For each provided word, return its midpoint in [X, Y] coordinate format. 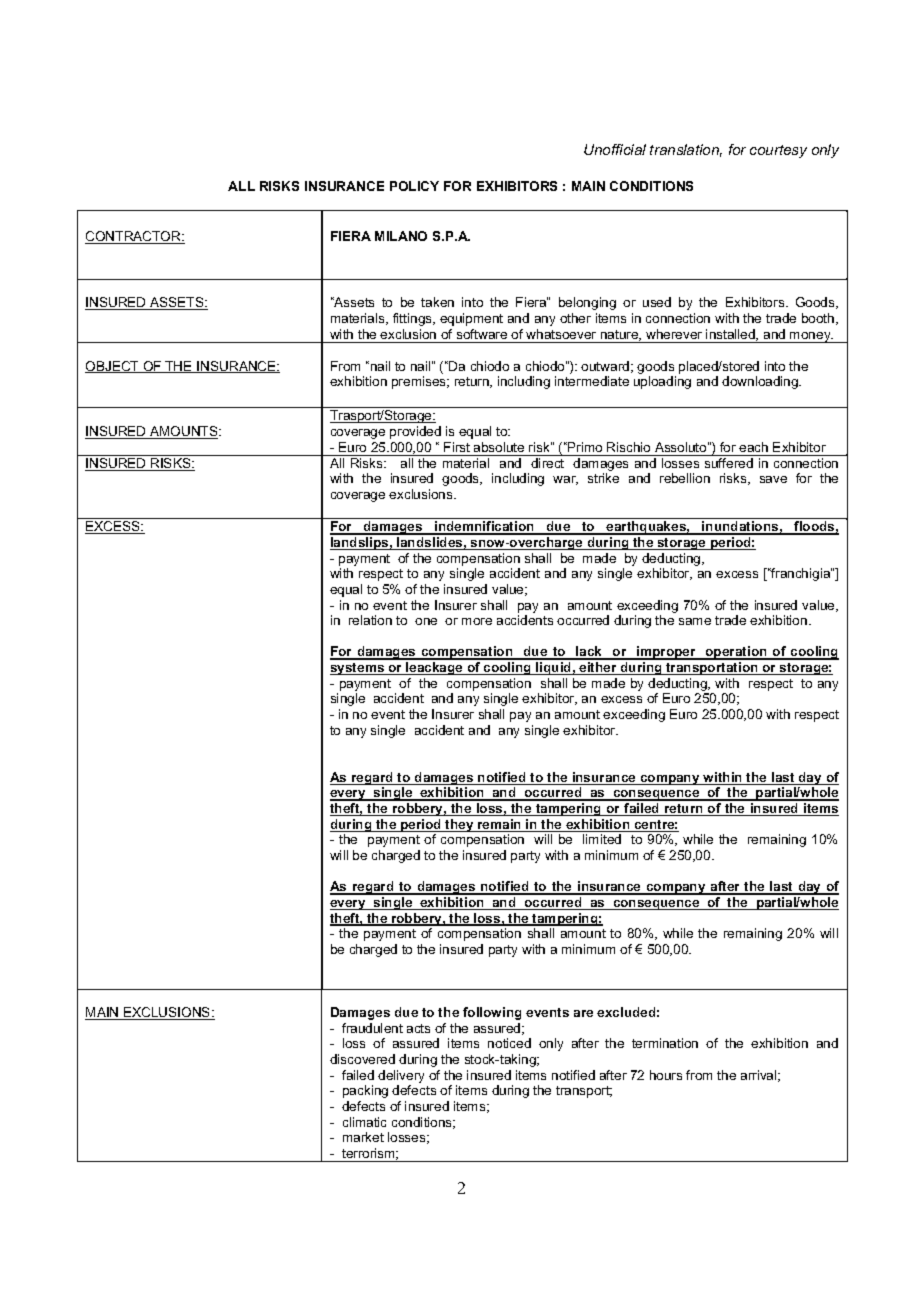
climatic [364, 1122]
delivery [401, 1076]
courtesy [778, 151]
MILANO [401, 236]
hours [666, 1075]
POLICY [414, 186]
